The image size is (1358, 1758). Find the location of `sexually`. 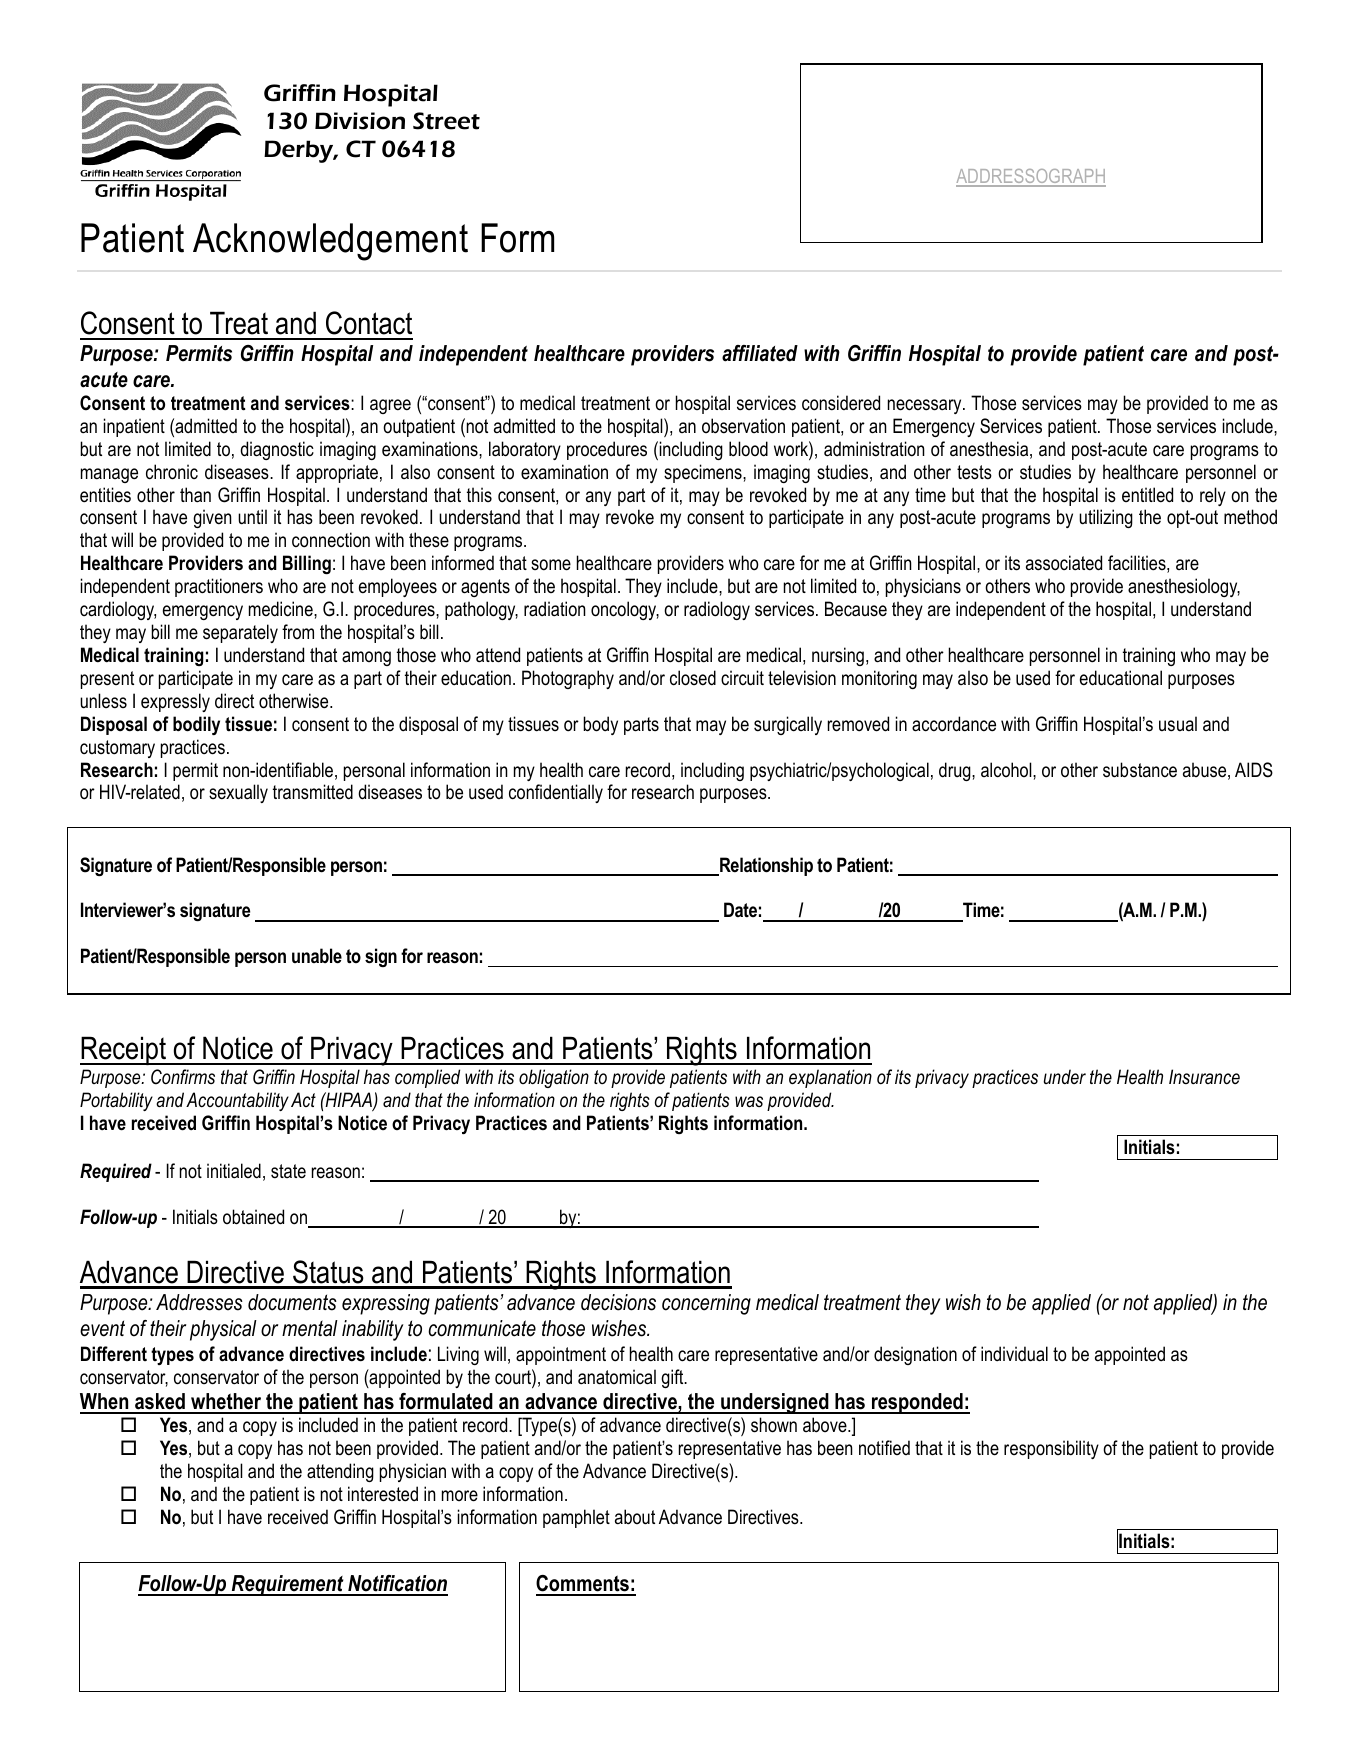

sexually is located at coordinates (238, 793).
